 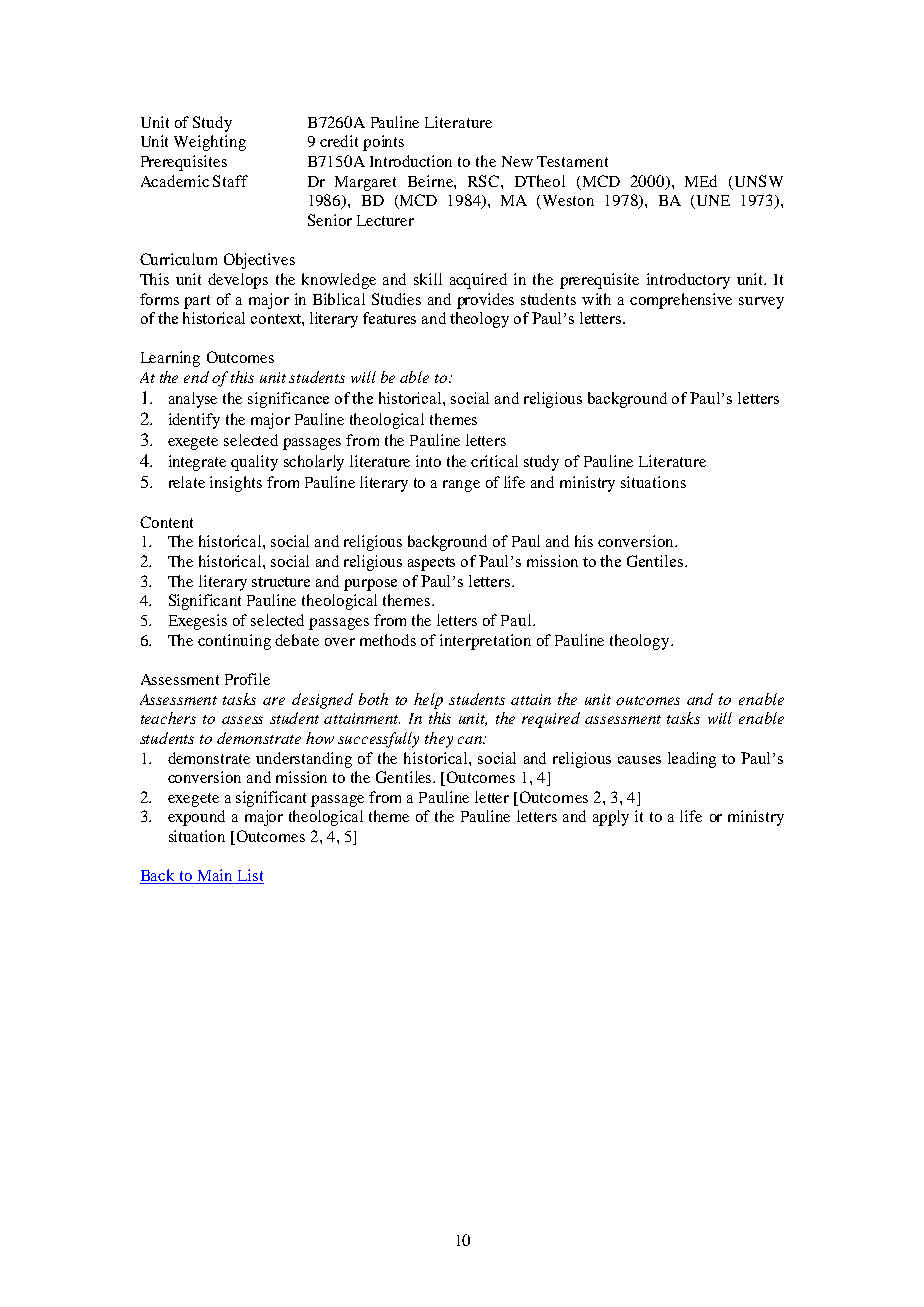 I want to click on Staff, so click(x=230, y=181).
